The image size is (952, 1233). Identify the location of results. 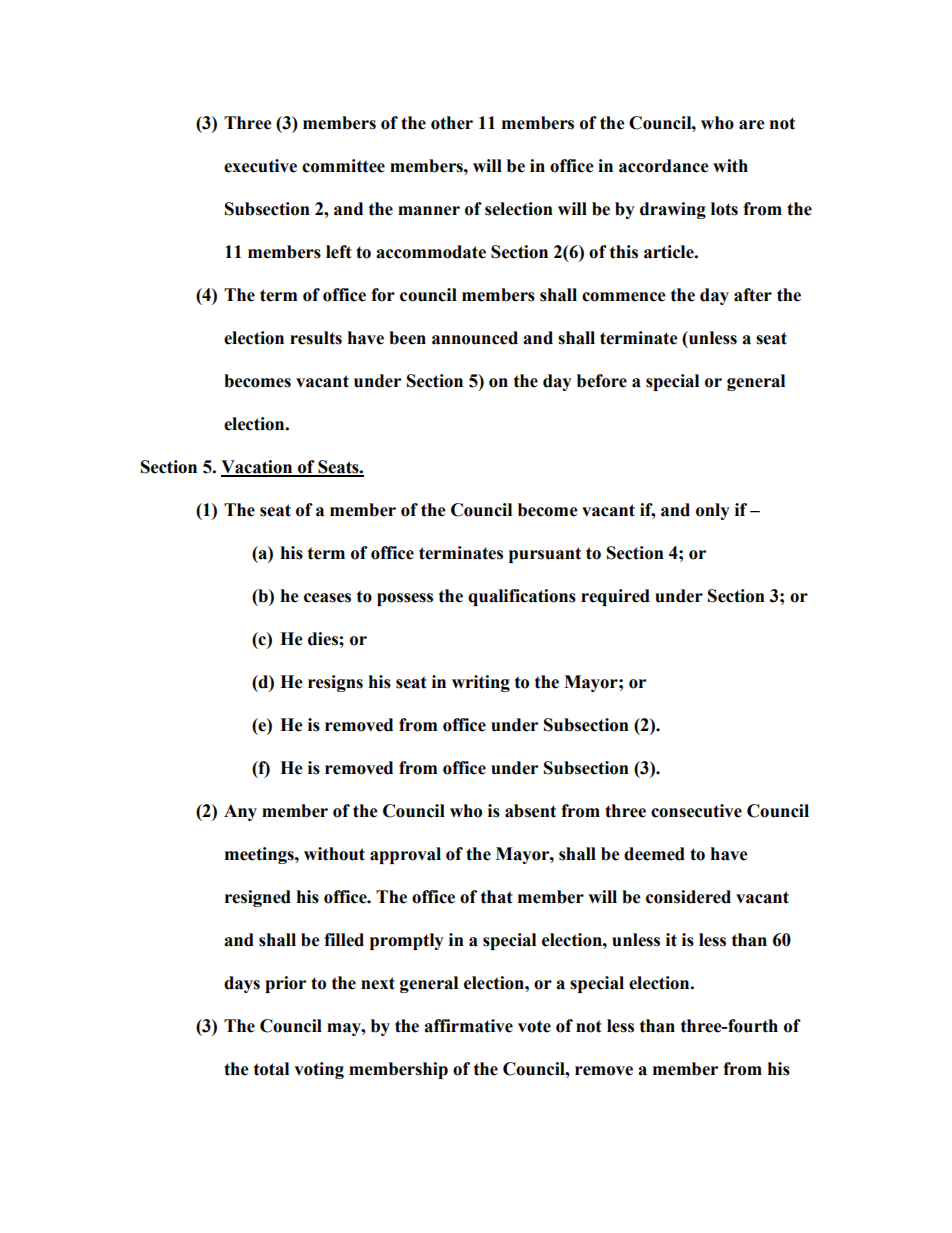
(316, 338).
